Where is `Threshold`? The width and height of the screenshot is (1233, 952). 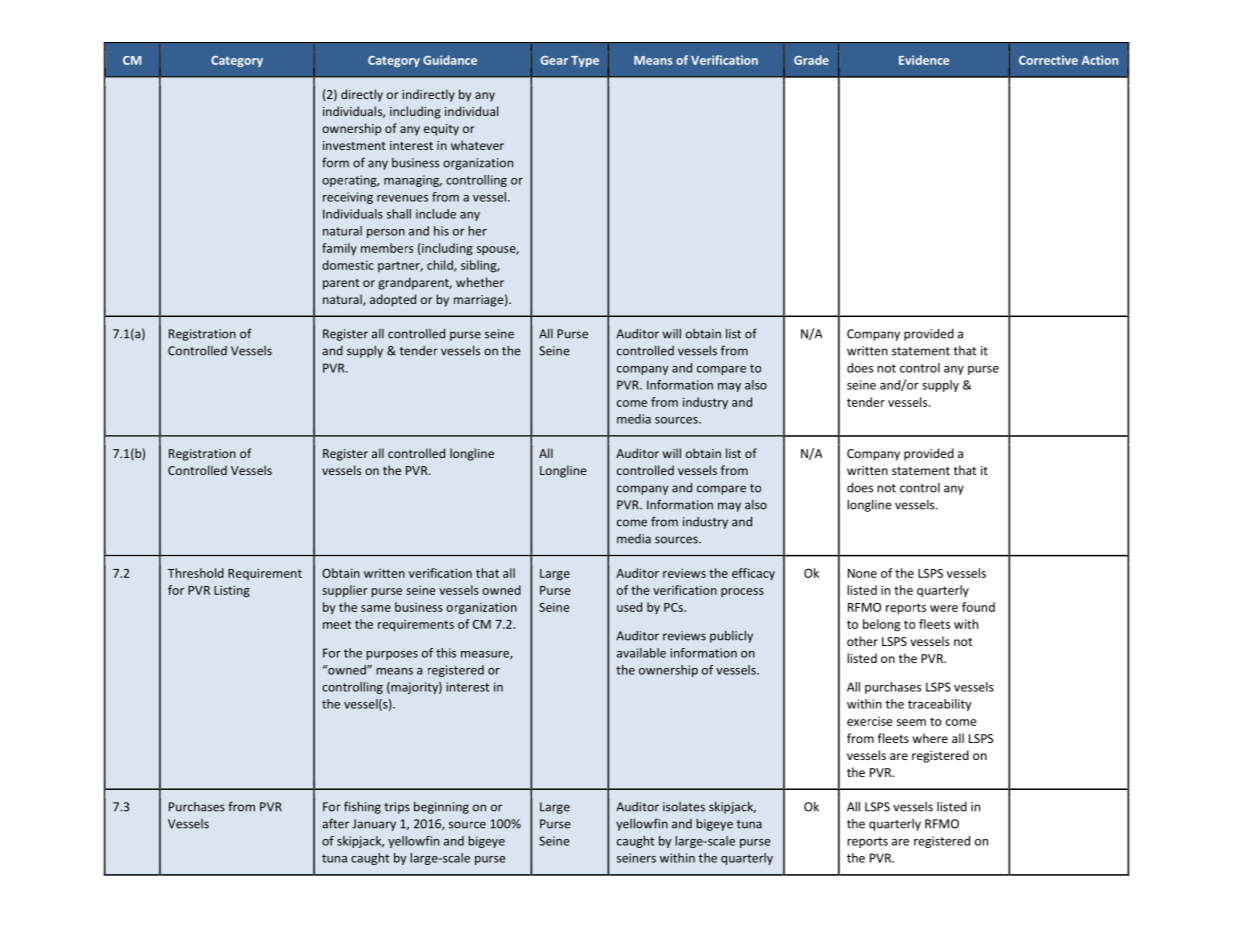
Threshold is located at coordinates (196, 573).
